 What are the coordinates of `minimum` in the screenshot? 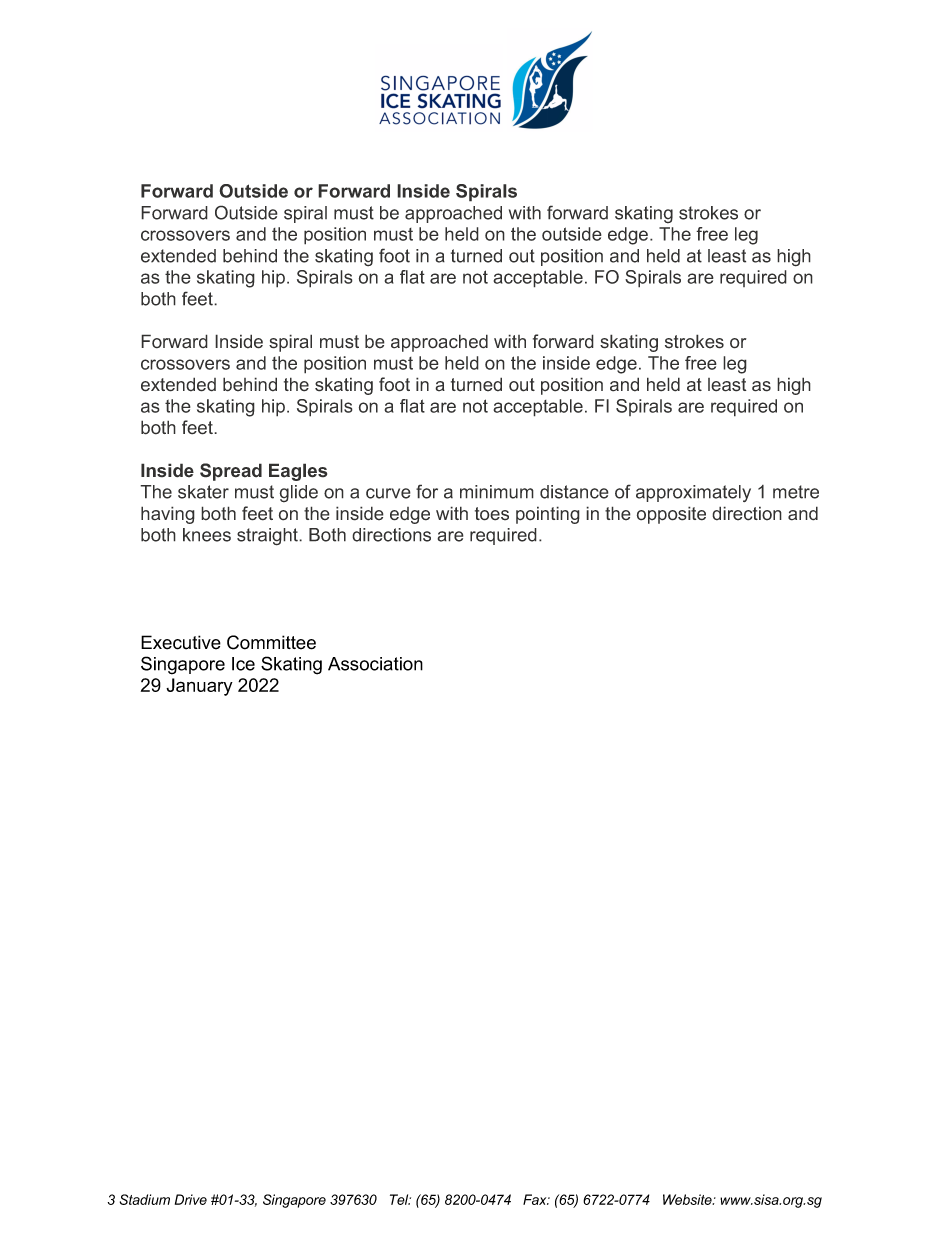 It's located at (497, 492).
